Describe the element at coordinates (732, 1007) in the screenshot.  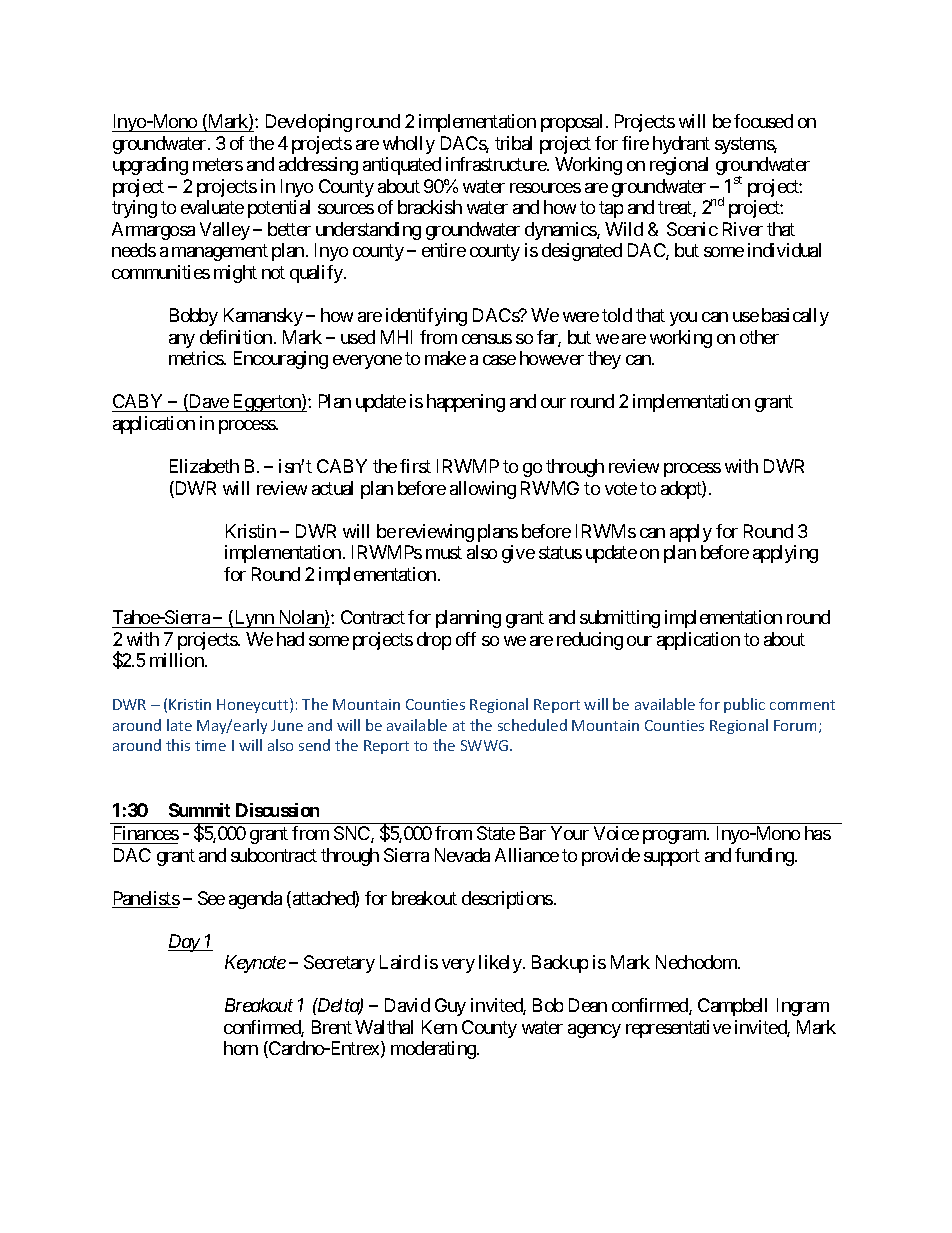
I see `Campbell` at that location.
